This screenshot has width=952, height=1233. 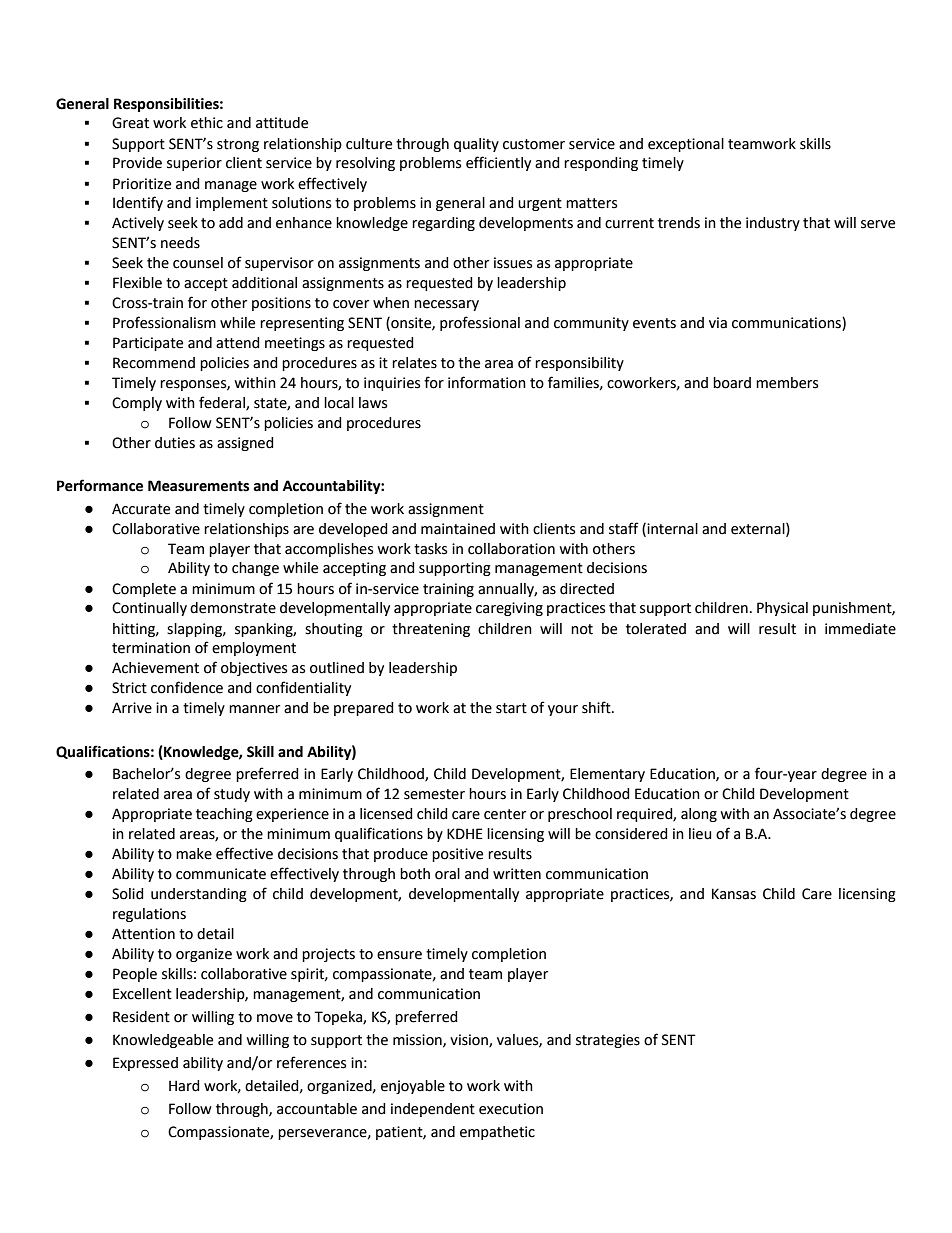 I want to click on members, so click(x=787, y=383).
